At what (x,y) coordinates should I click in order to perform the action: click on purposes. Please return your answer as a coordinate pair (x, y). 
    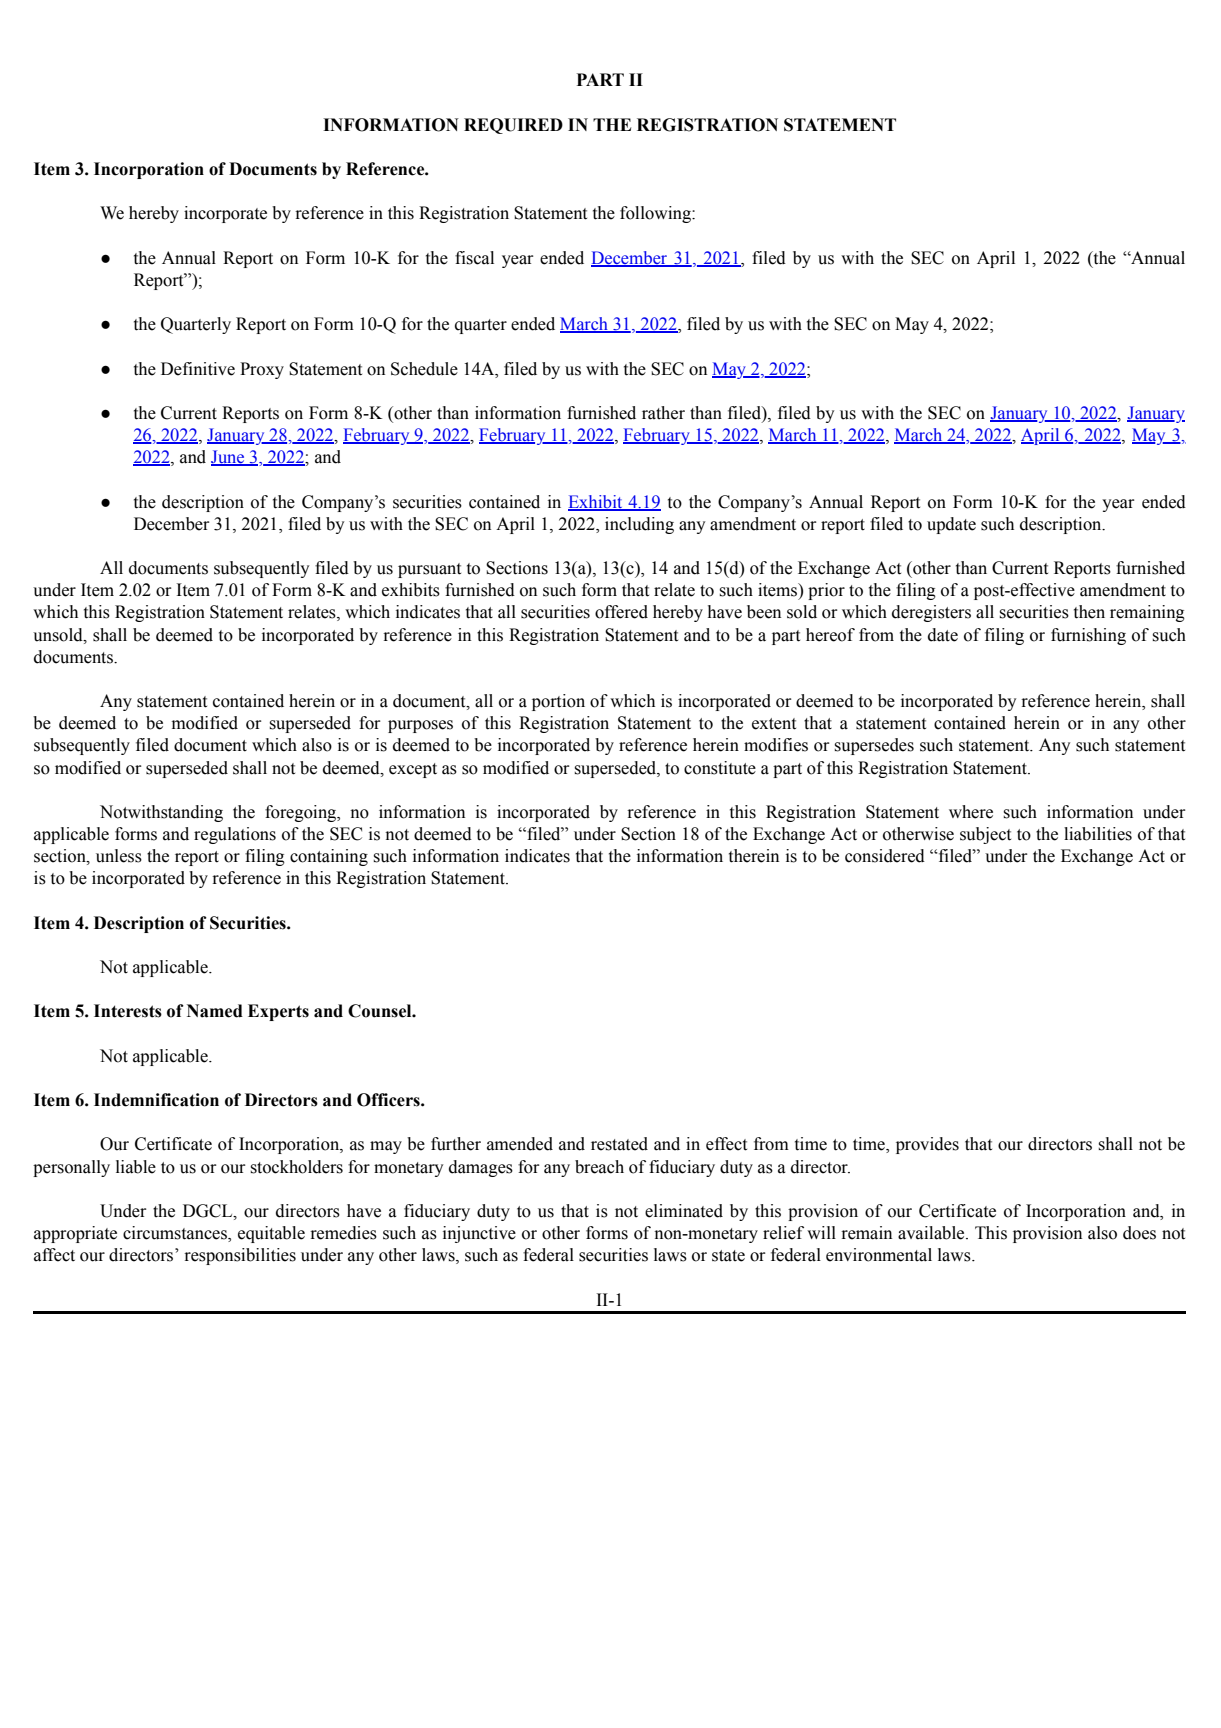
    Looking at the image, I should click on (420, 726).
